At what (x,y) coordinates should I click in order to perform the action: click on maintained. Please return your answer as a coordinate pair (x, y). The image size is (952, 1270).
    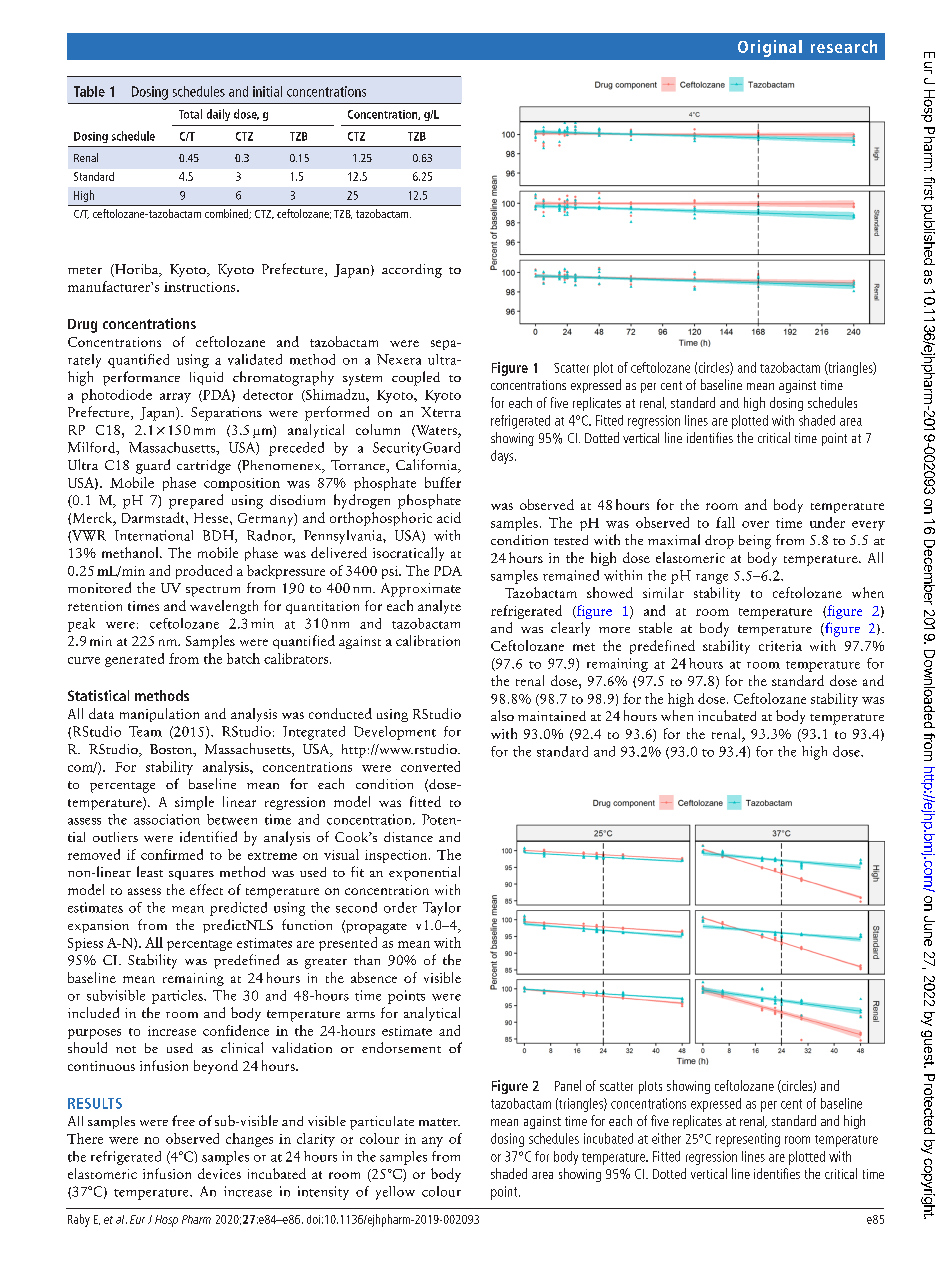
    Looking at the image, I should click on (552, 716).
